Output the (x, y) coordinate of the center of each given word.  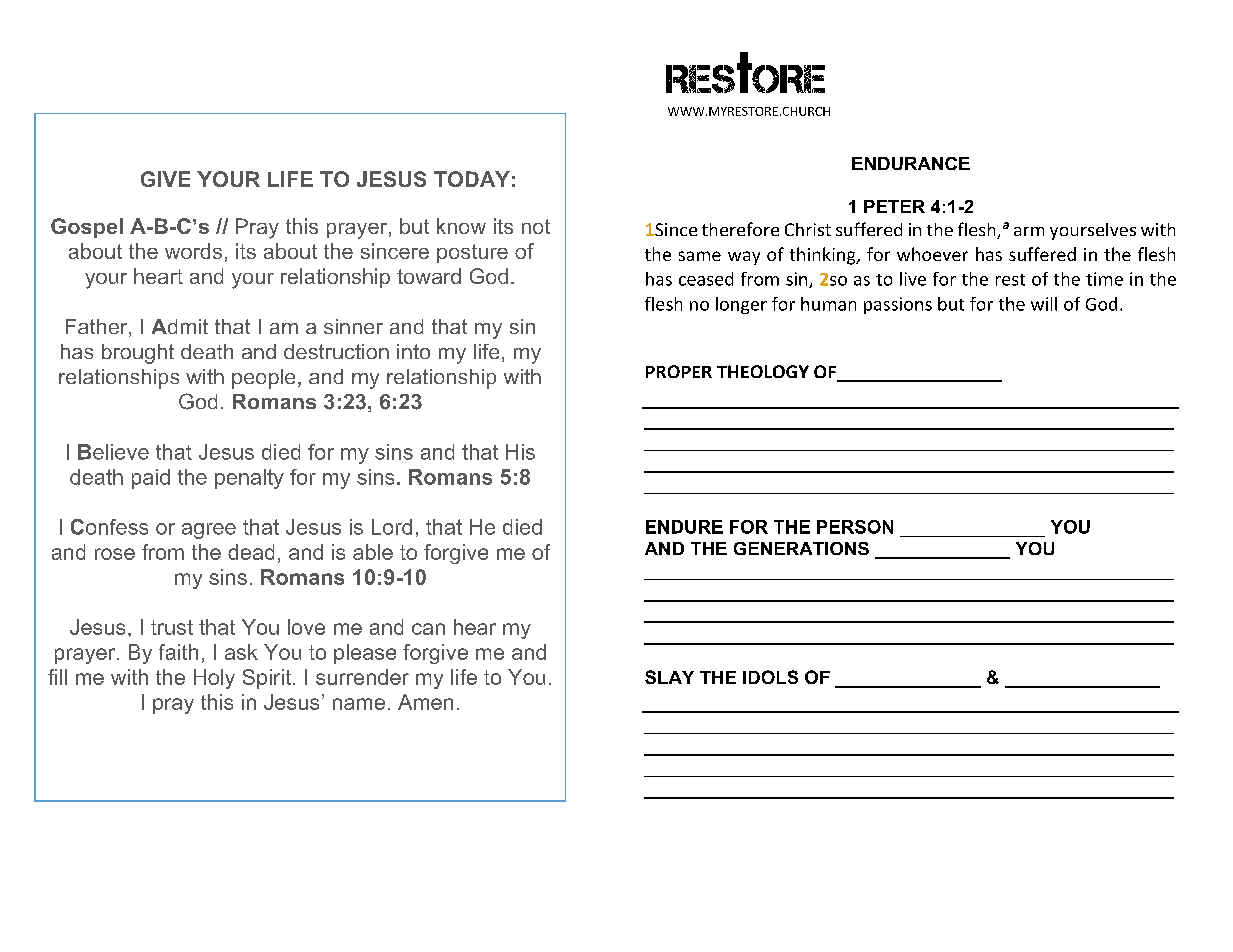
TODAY (472, 179)
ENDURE (684, 527)
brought (138, 354)
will (1044, 304)
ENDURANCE (911, 163)
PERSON (855, 527)
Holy (214, 679)
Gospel (87, 228)
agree (209, 531)
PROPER (679, 371)
